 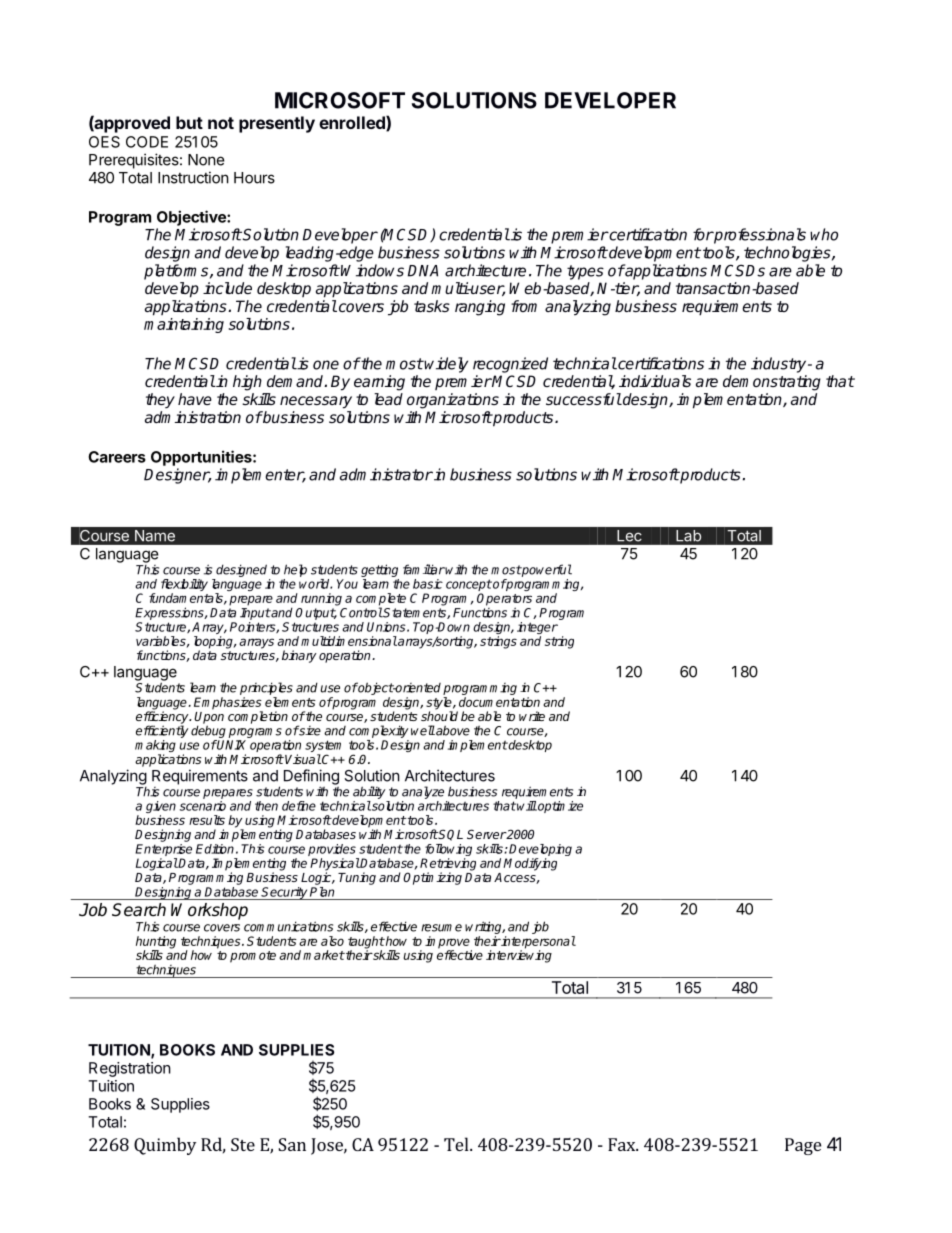 I want to click on flexibility, so click(x=184, y=586).
